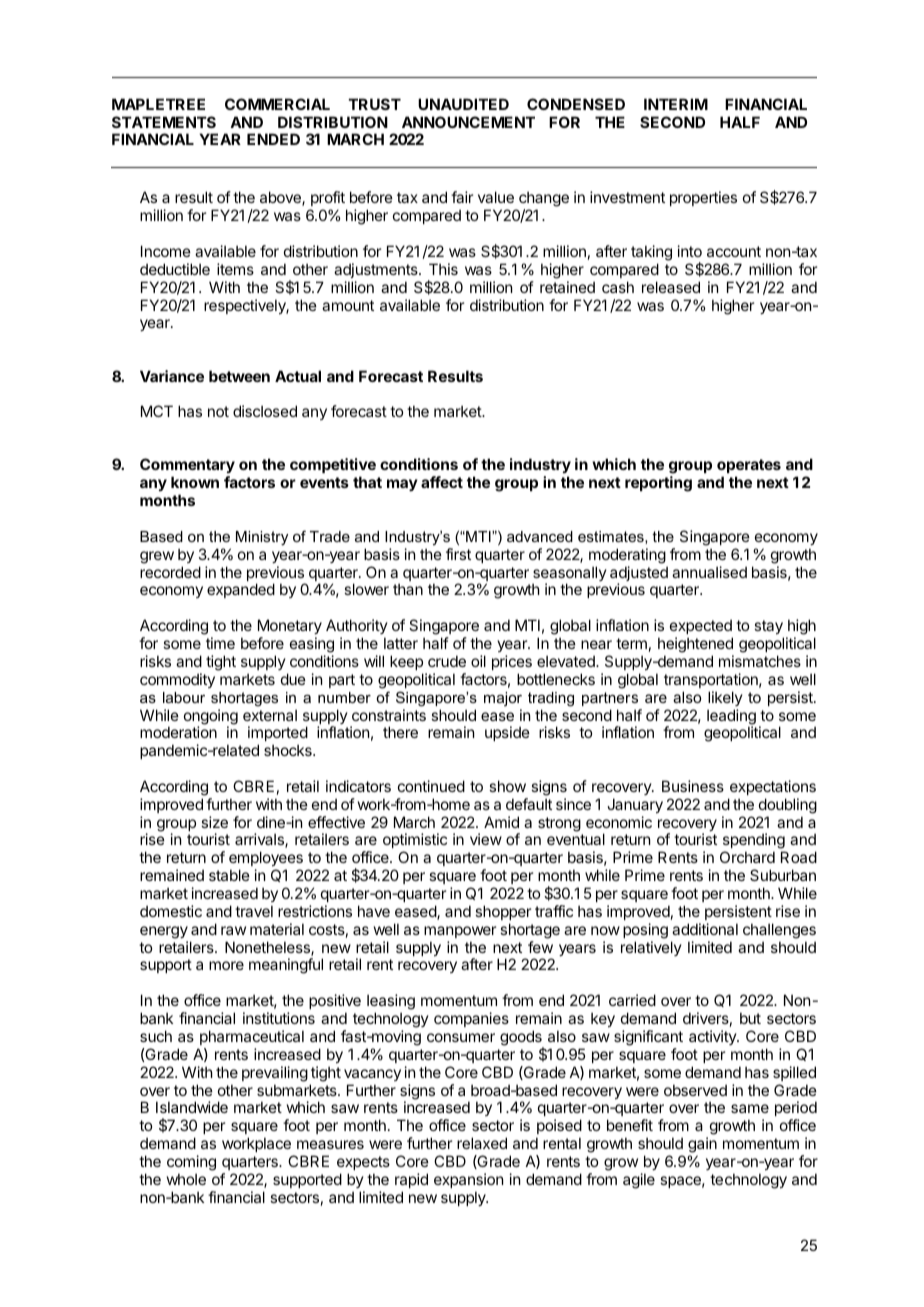 The width and height of the screenshot is (924, 1307). I want to click on known, so click(195, 482).
